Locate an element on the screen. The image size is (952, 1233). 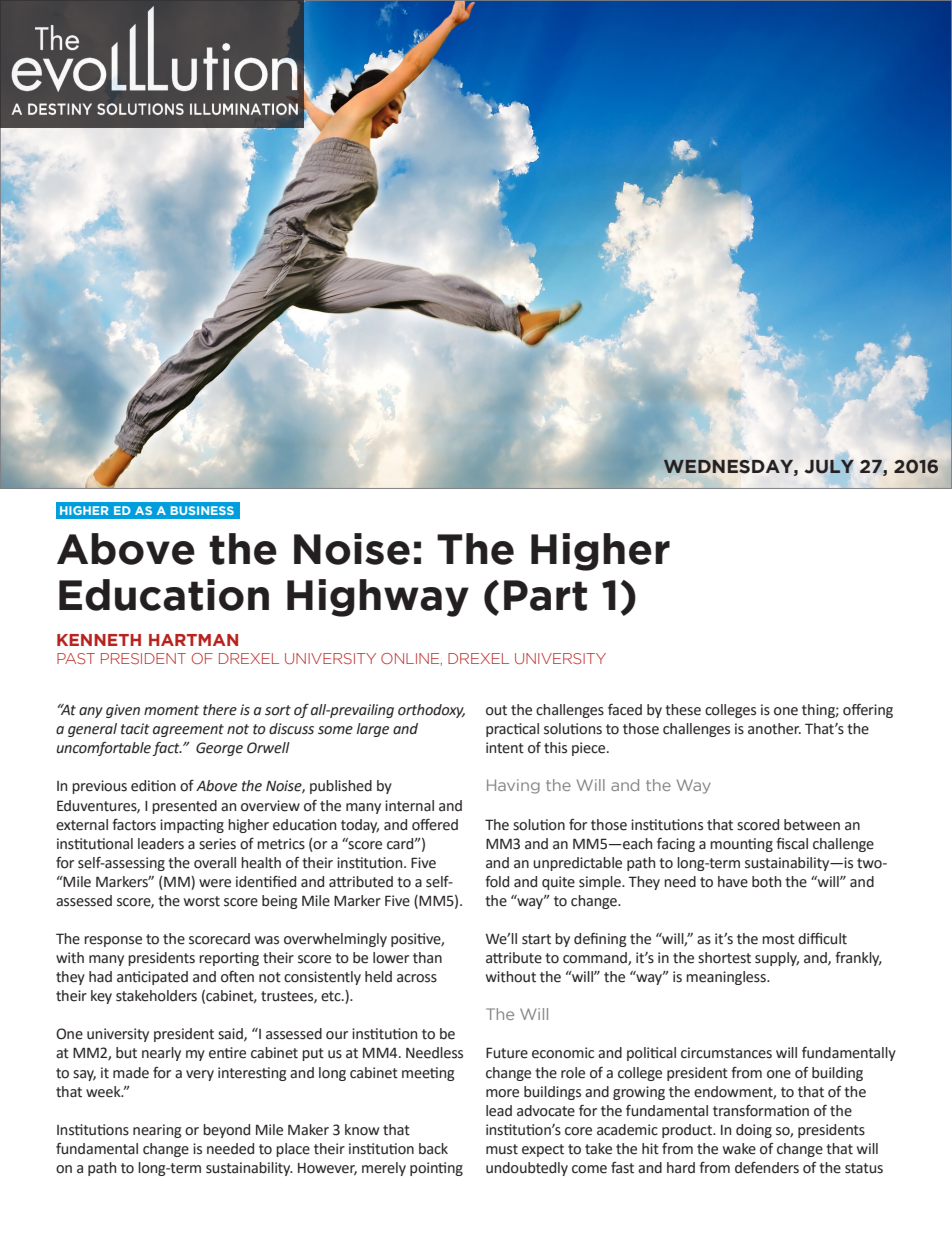
impacting is located at coordinates (192, 826).
